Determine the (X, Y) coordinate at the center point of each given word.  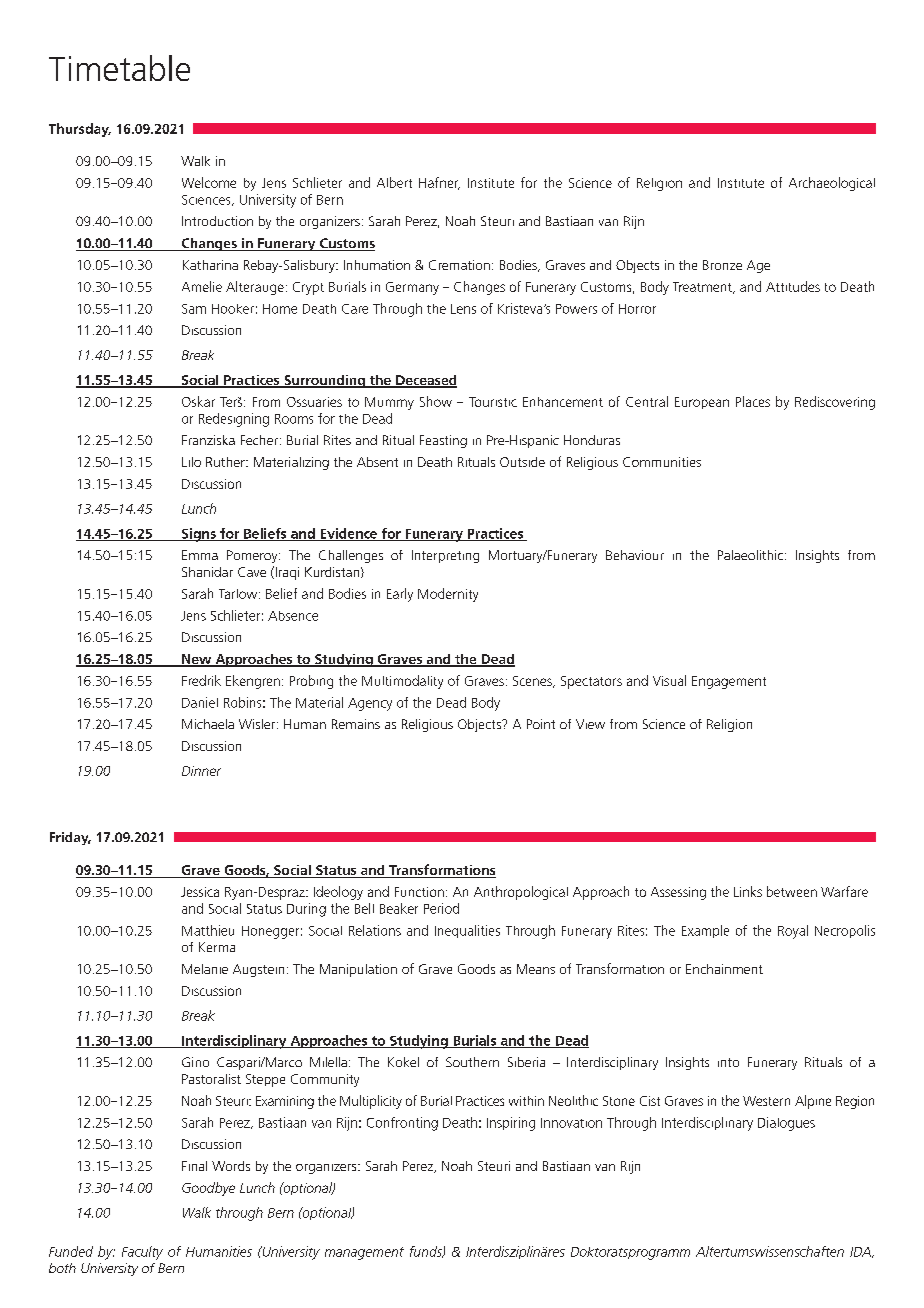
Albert (394, 182)
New (197, 660)
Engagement (729, 682)
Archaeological (832, 184)
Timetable (119, 68)
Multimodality (402, 682)
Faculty (142, 1253)
